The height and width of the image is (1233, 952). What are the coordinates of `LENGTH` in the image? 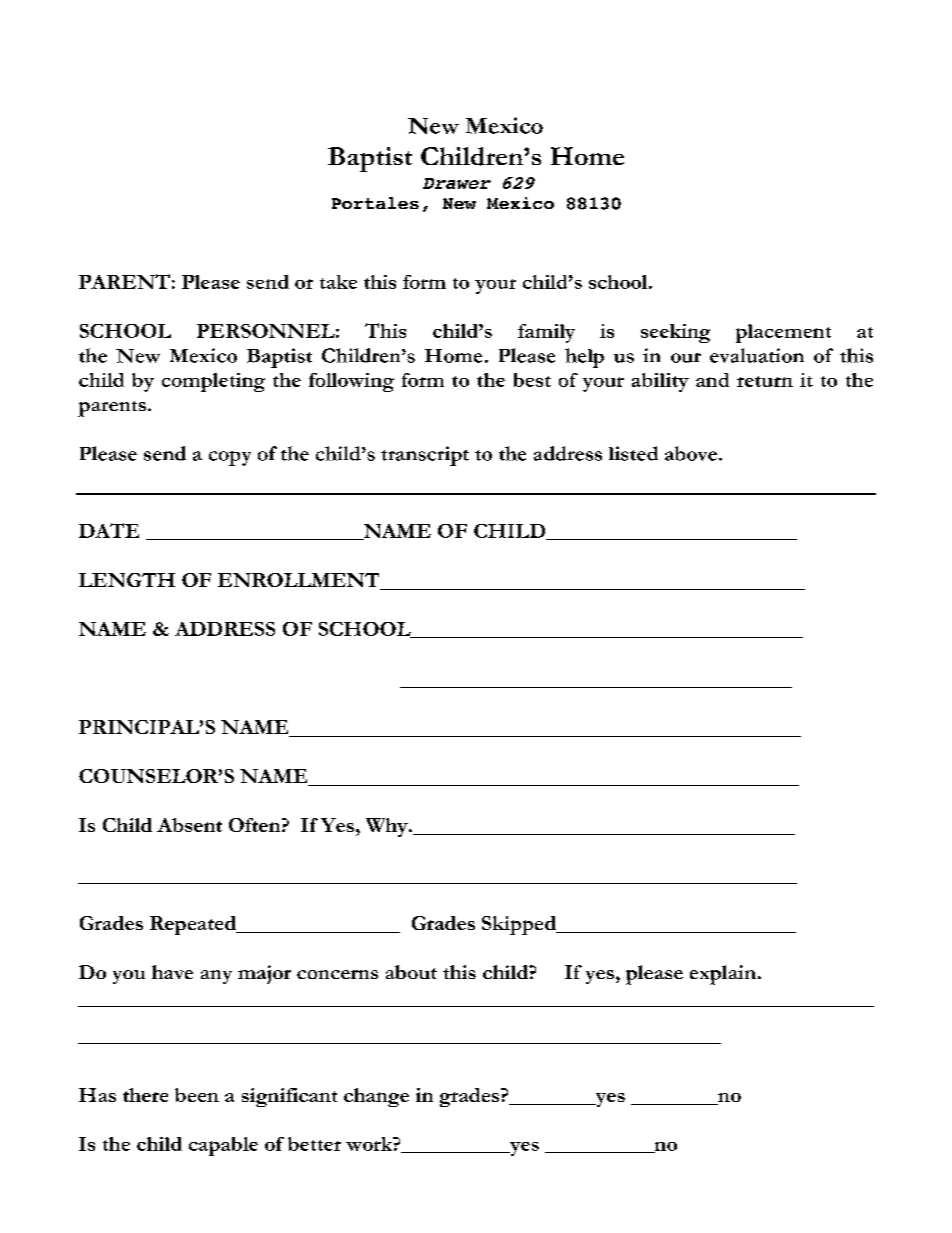 It's located at (127, 580).
